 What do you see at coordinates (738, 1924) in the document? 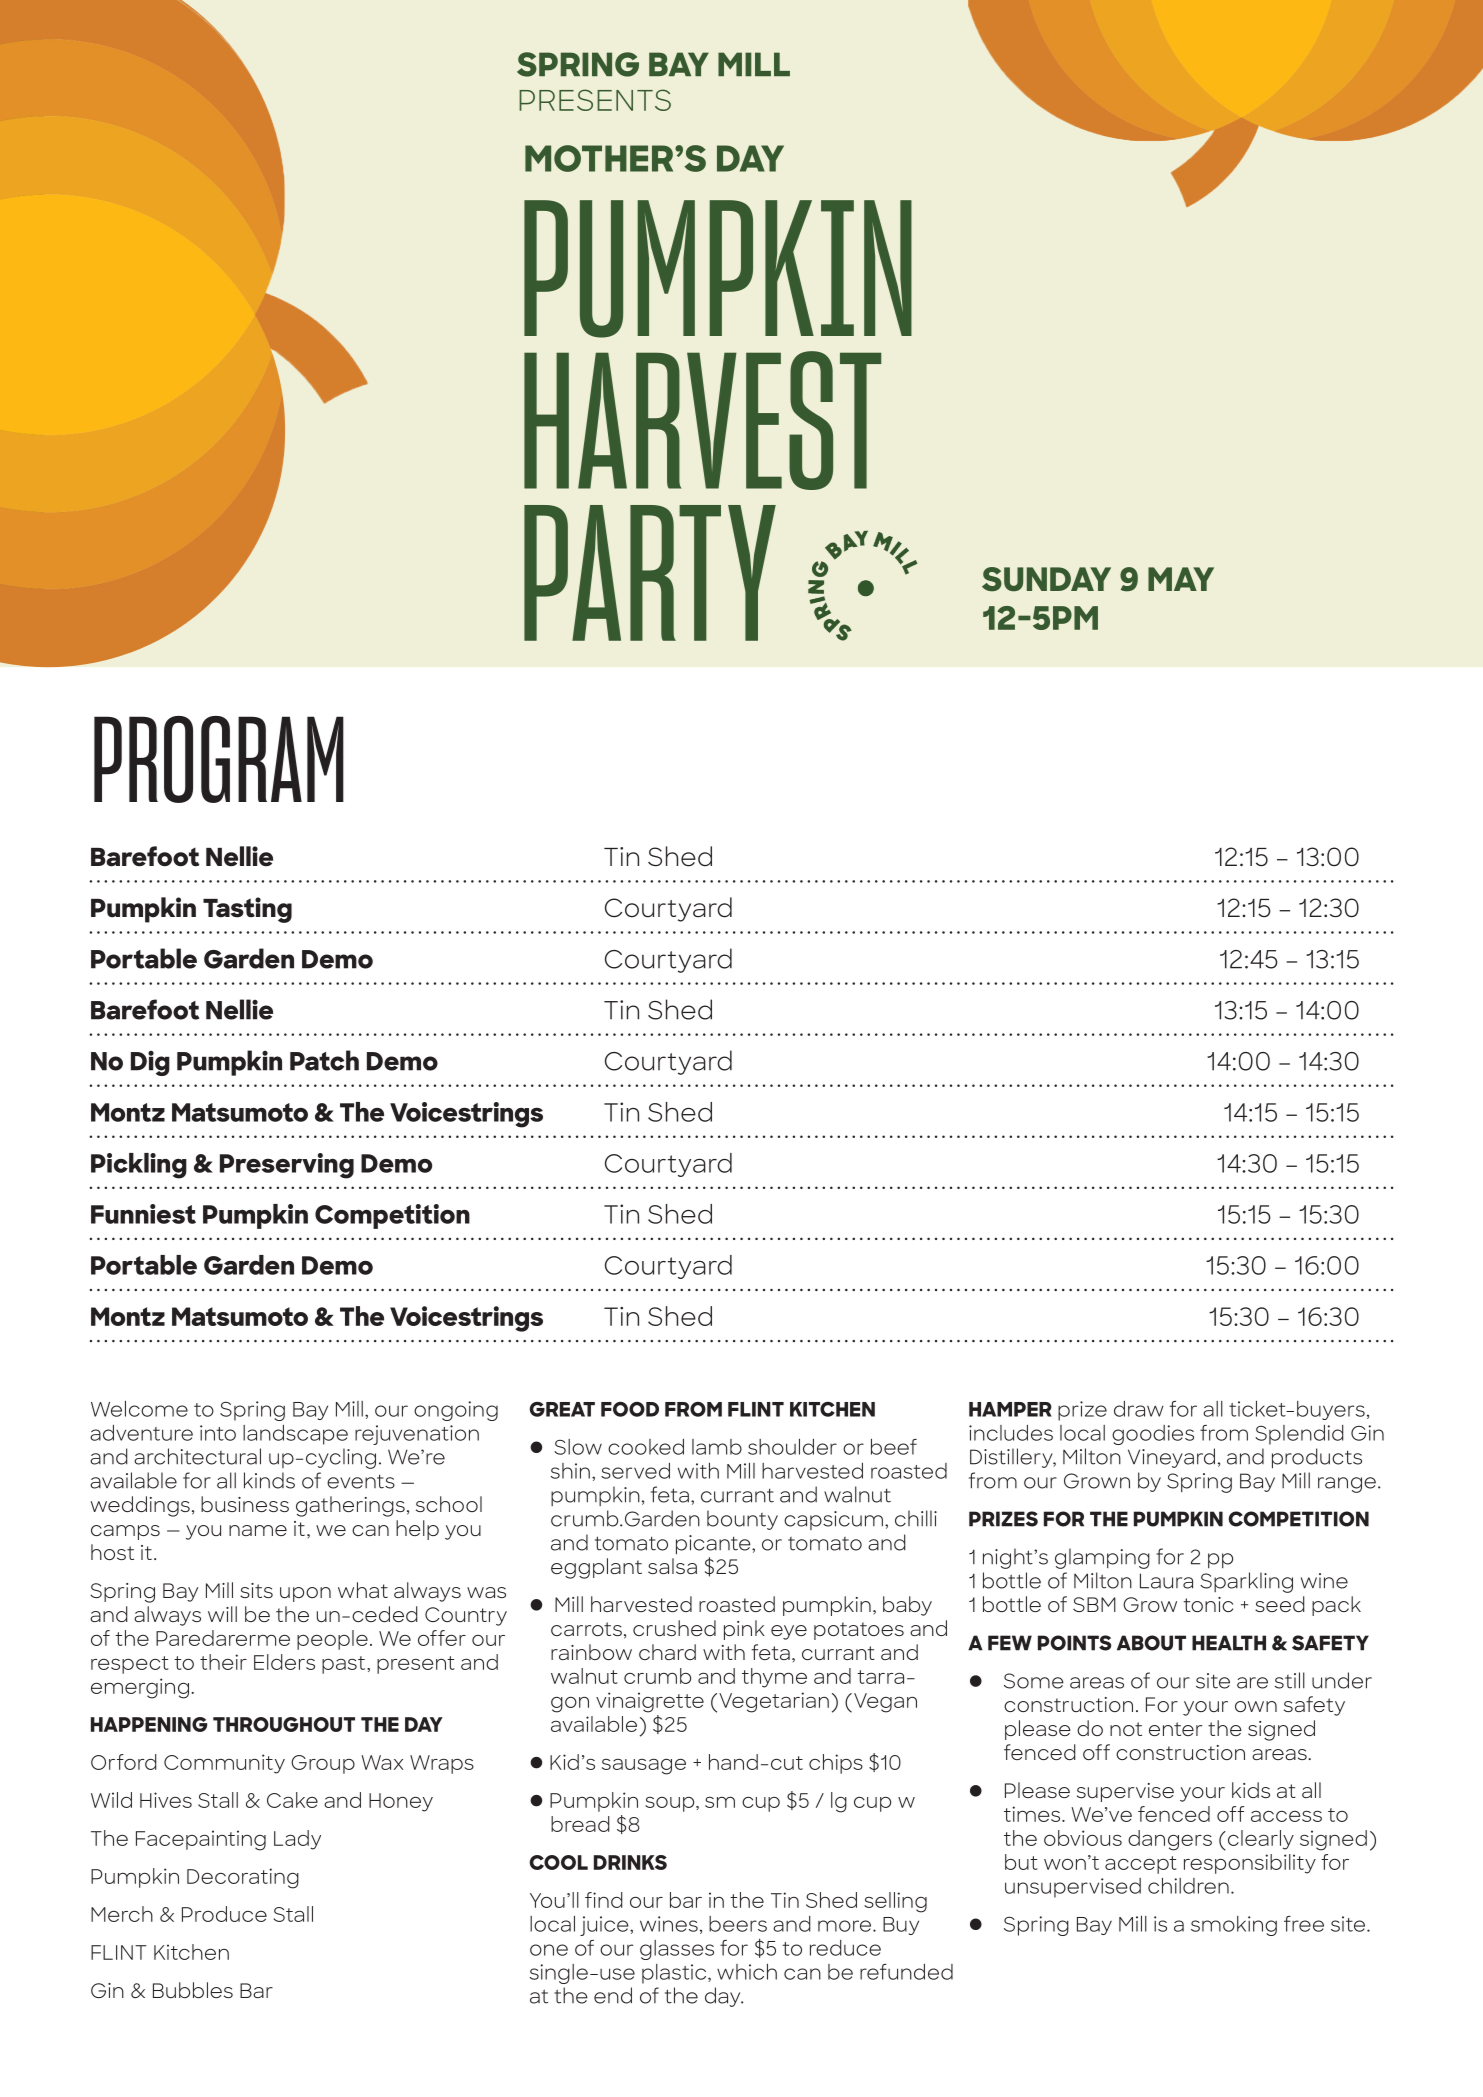
I see `beers` at bounding box center [738, 1924].
